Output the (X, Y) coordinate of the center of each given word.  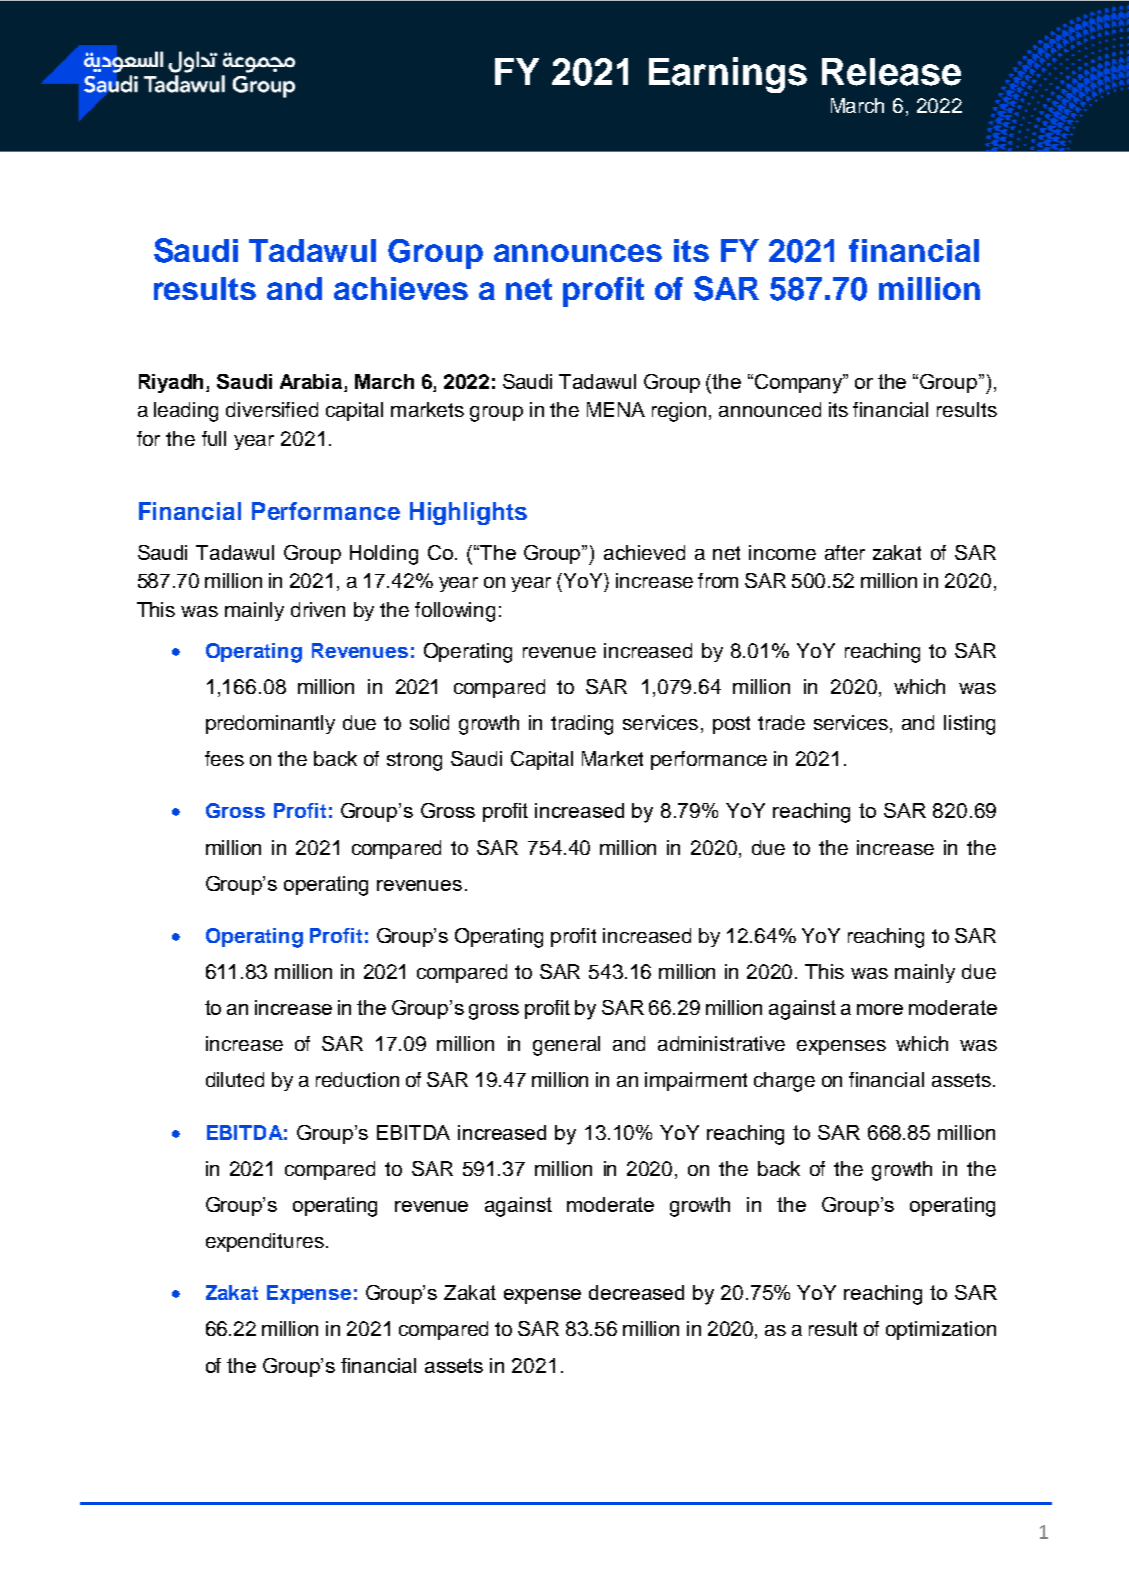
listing (969, 725)
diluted (235, 1079)
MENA (616, 409)
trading (582, 725)
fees (224, 758)
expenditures (265, 1242)
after (845, 552)
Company (800, 384)
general (566, 1046)
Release (891, 72)
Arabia (312, 383)
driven (318, 609)
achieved (644, 552)
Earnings (728, 75)
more (880, 1009)
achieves (401, 288)
